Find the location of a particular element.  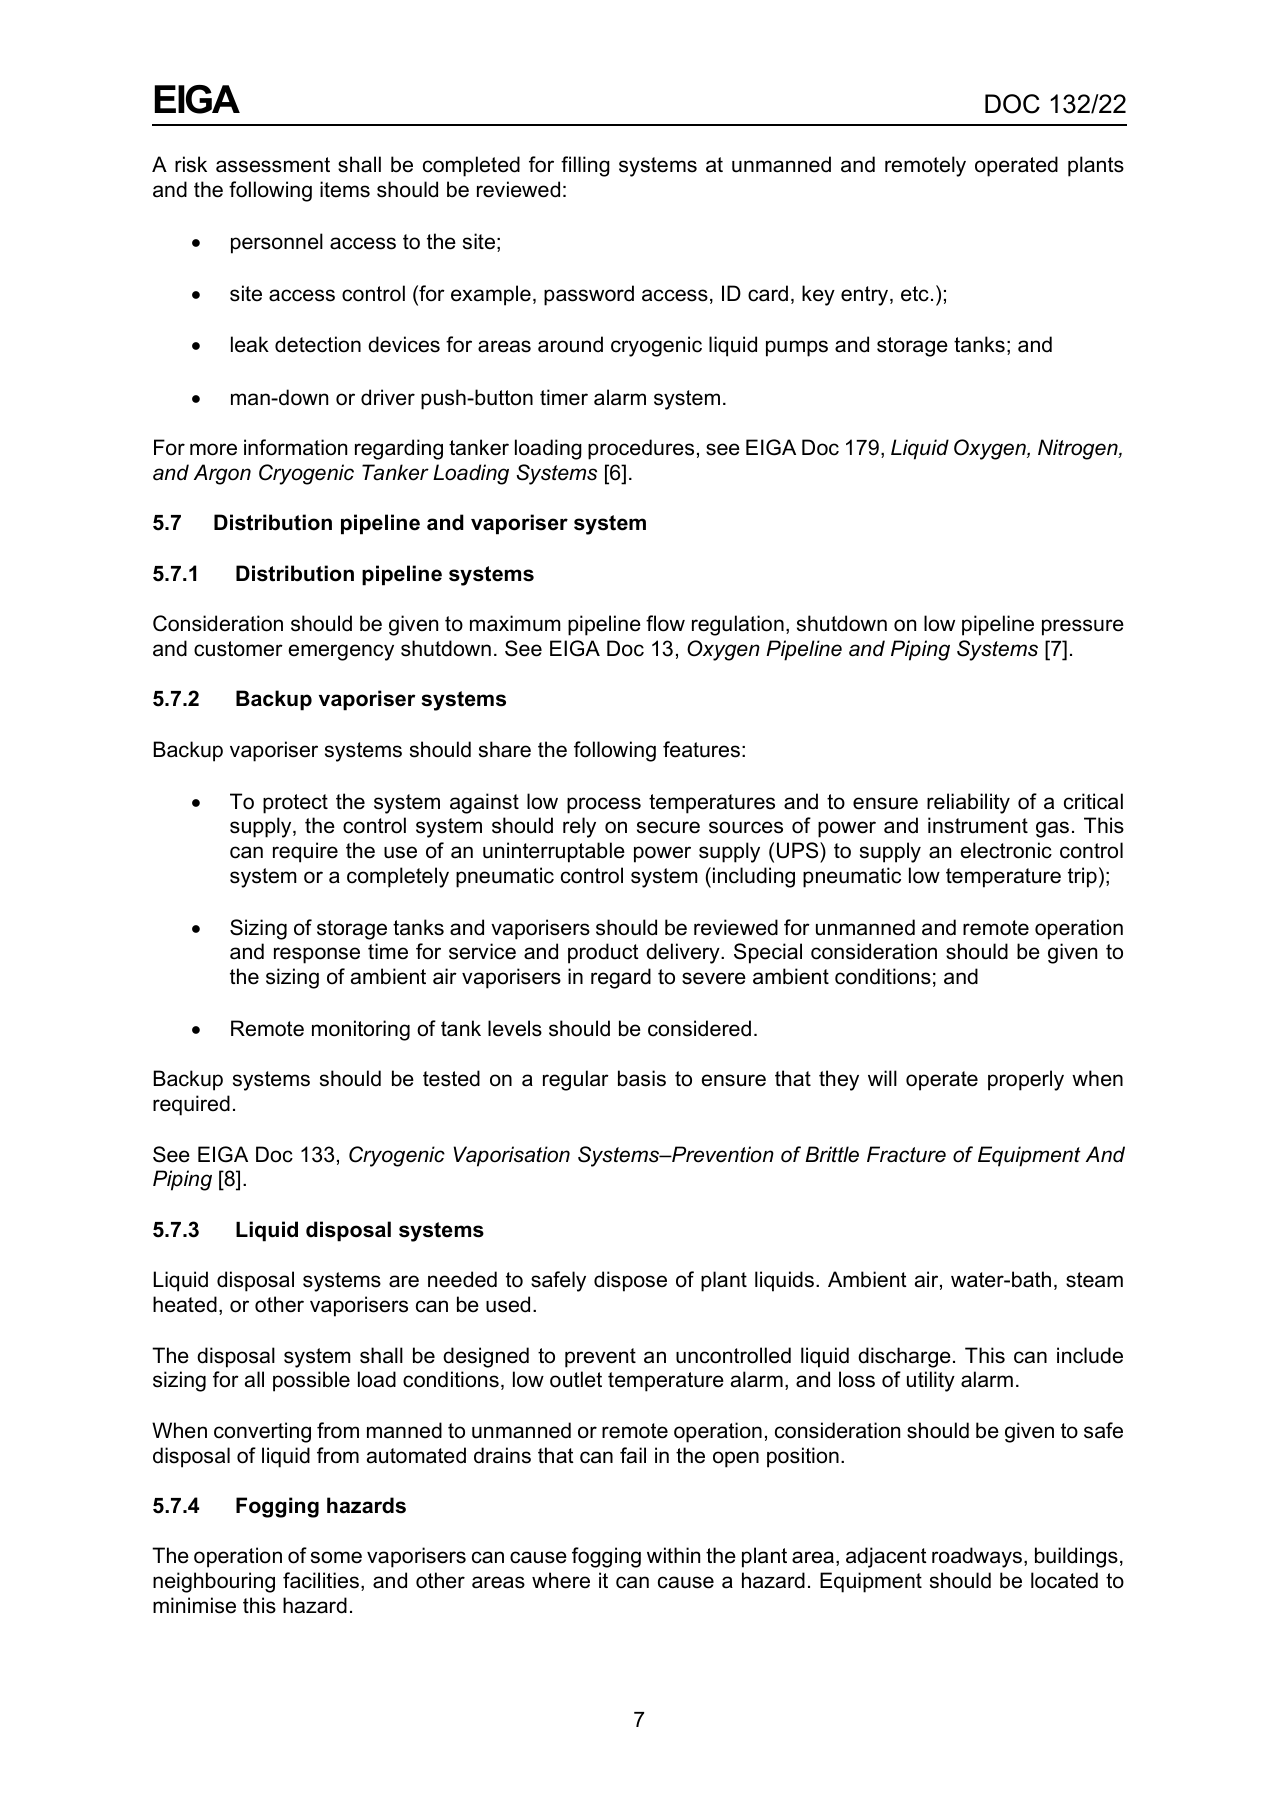

personnel is located at coordinates (277, 243).
